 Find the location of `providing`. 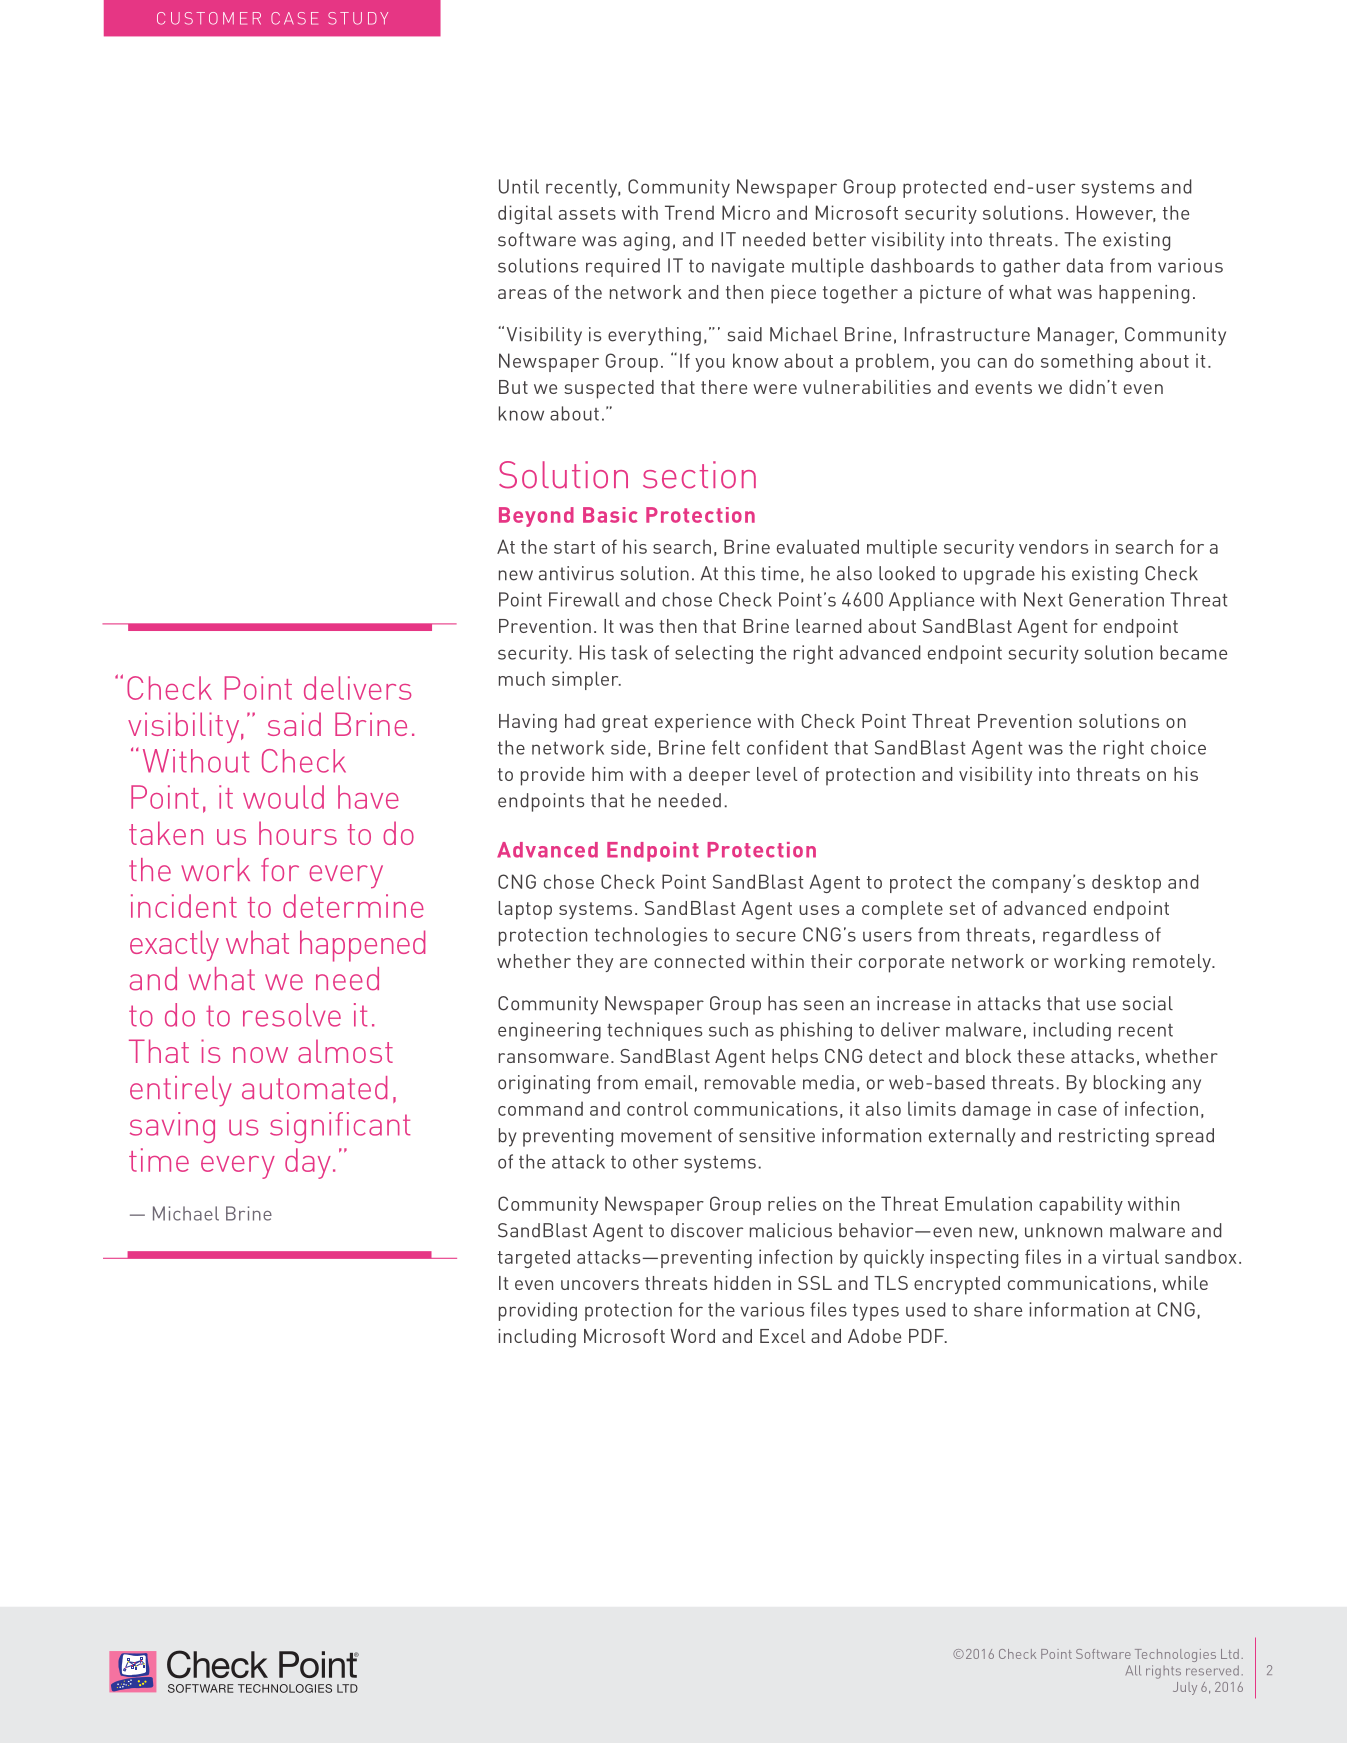

providing is located at coordinates (538, 1311).
